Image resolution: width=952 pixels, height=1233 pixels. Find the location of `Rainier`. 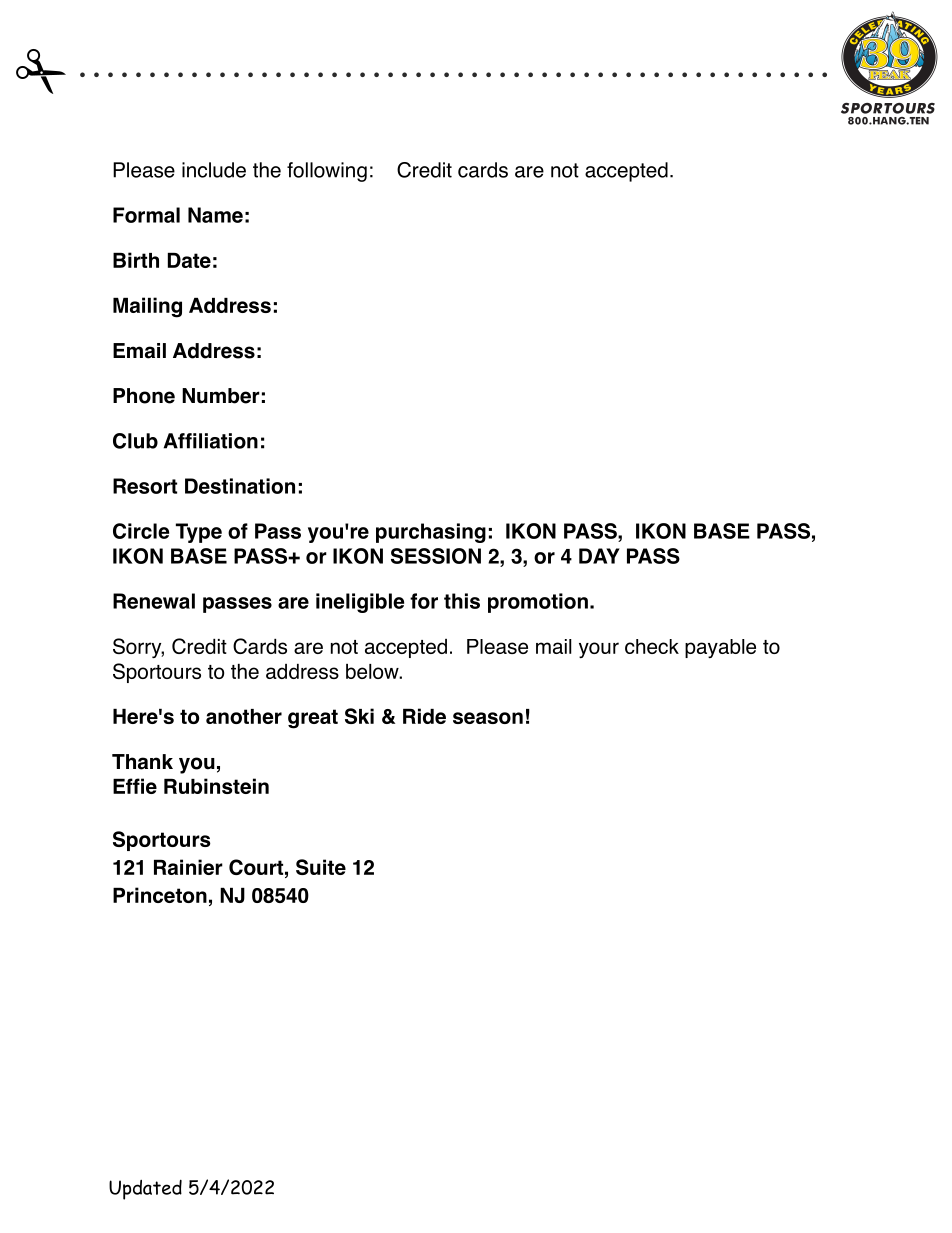

Rainier is located at coordinates (188, 867).
